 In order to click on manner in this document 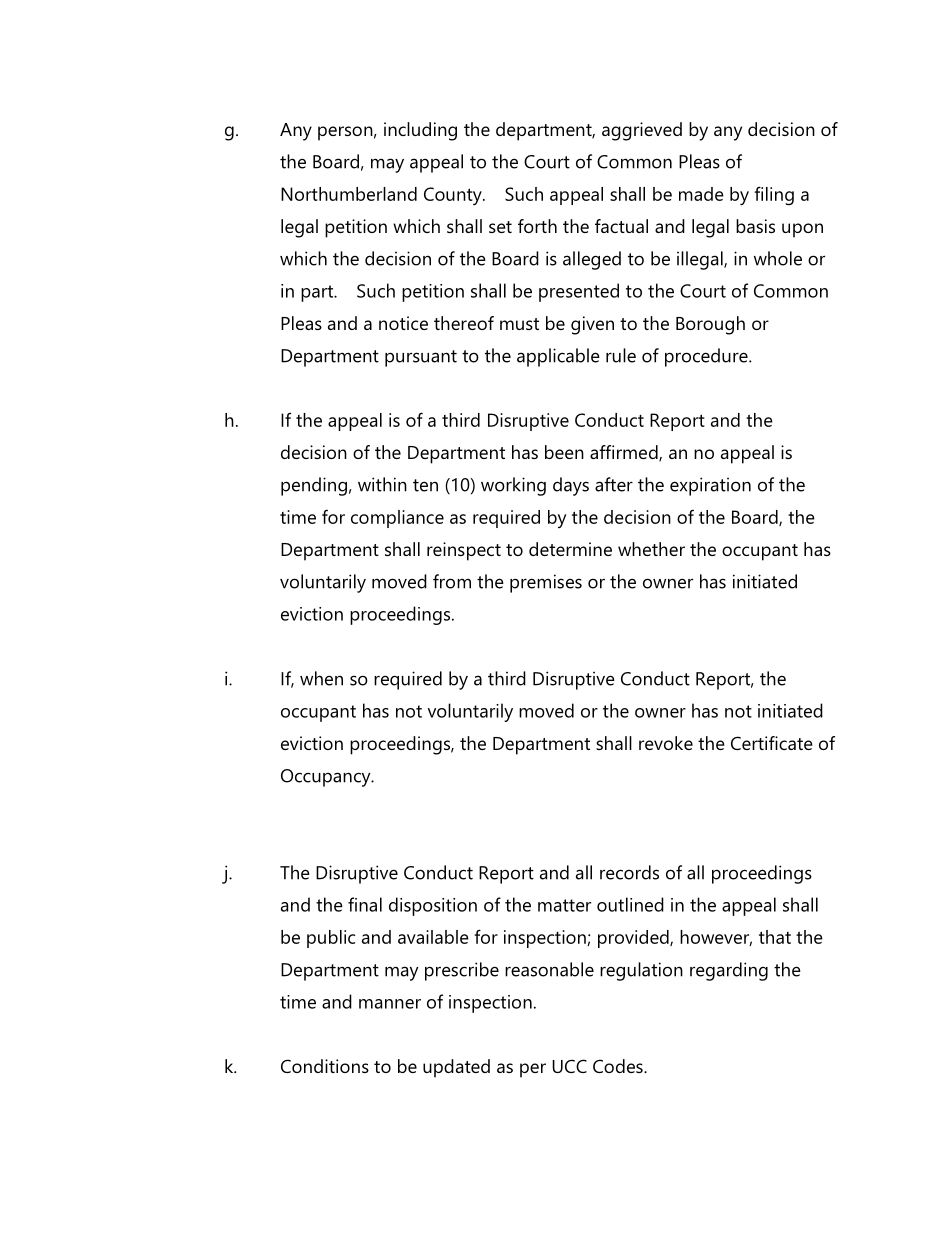, I will do `click(390, 1004)`.
